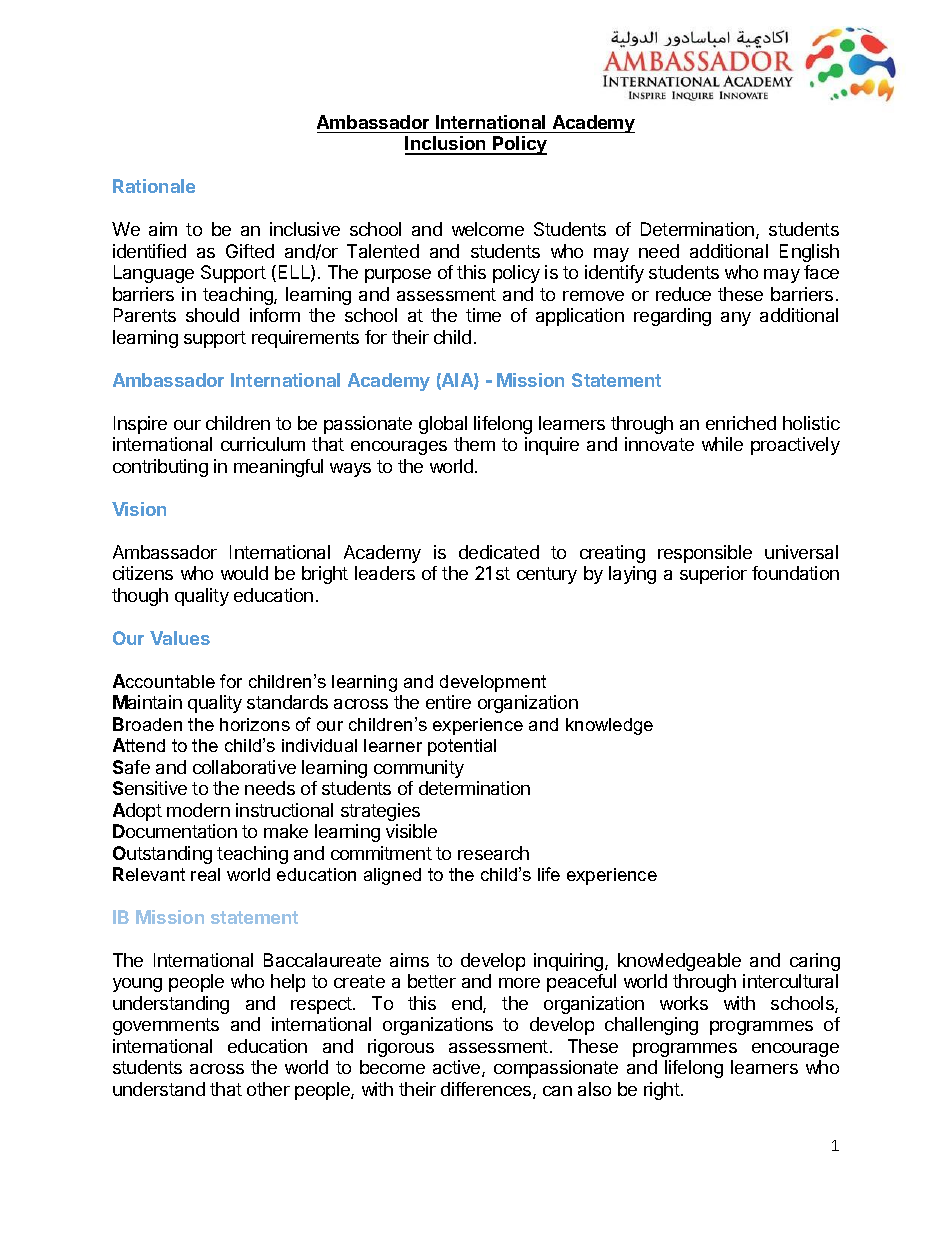 The image size is (952, 1233). Describe the element at coordinates (268, 1089) in the image. I see `other` at that location.
